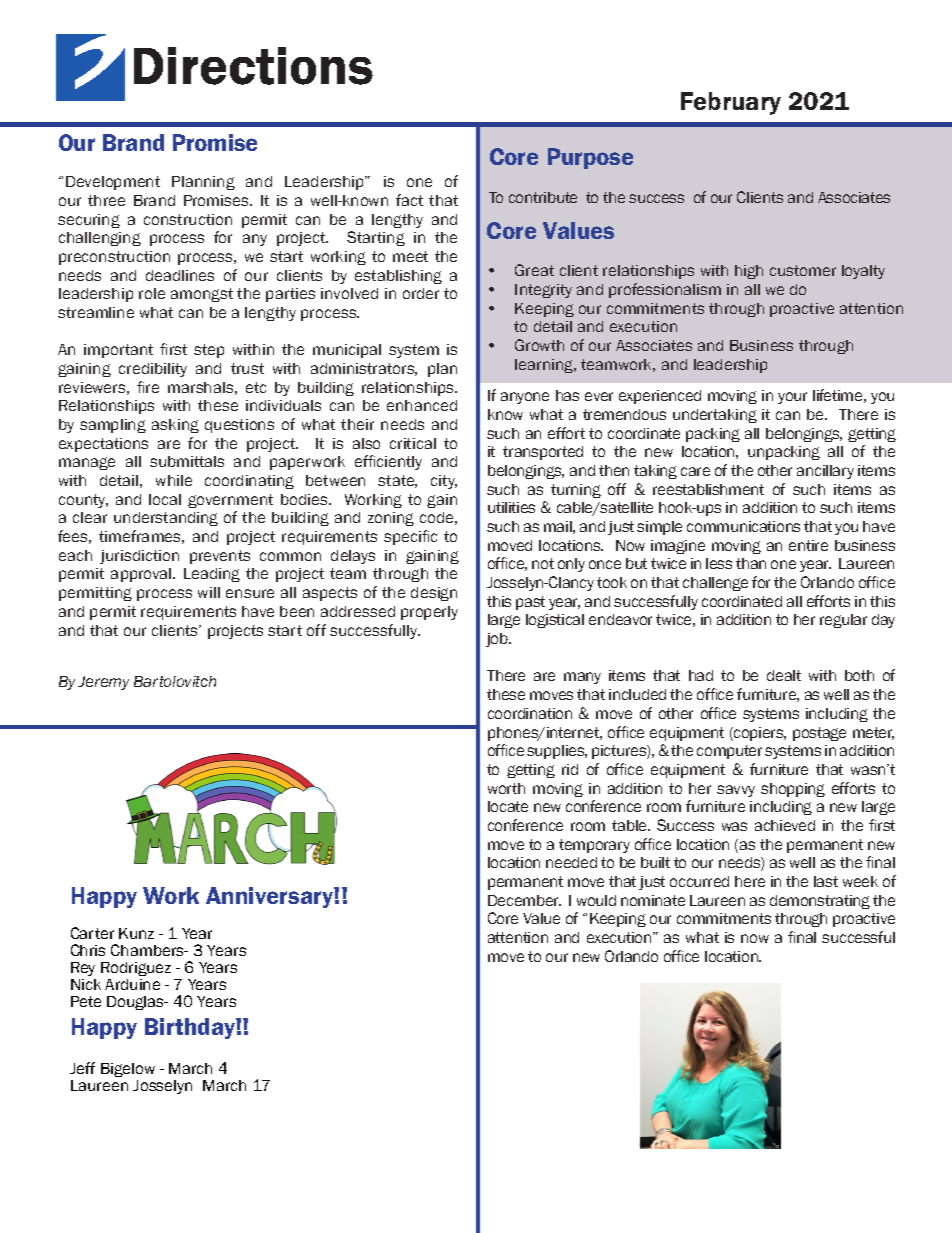 This screenshot has width=952, height=1233. What do you see at coordinates (253, 66) in the screenshot?
I see `Directions` at bounding box center [253, 66].
